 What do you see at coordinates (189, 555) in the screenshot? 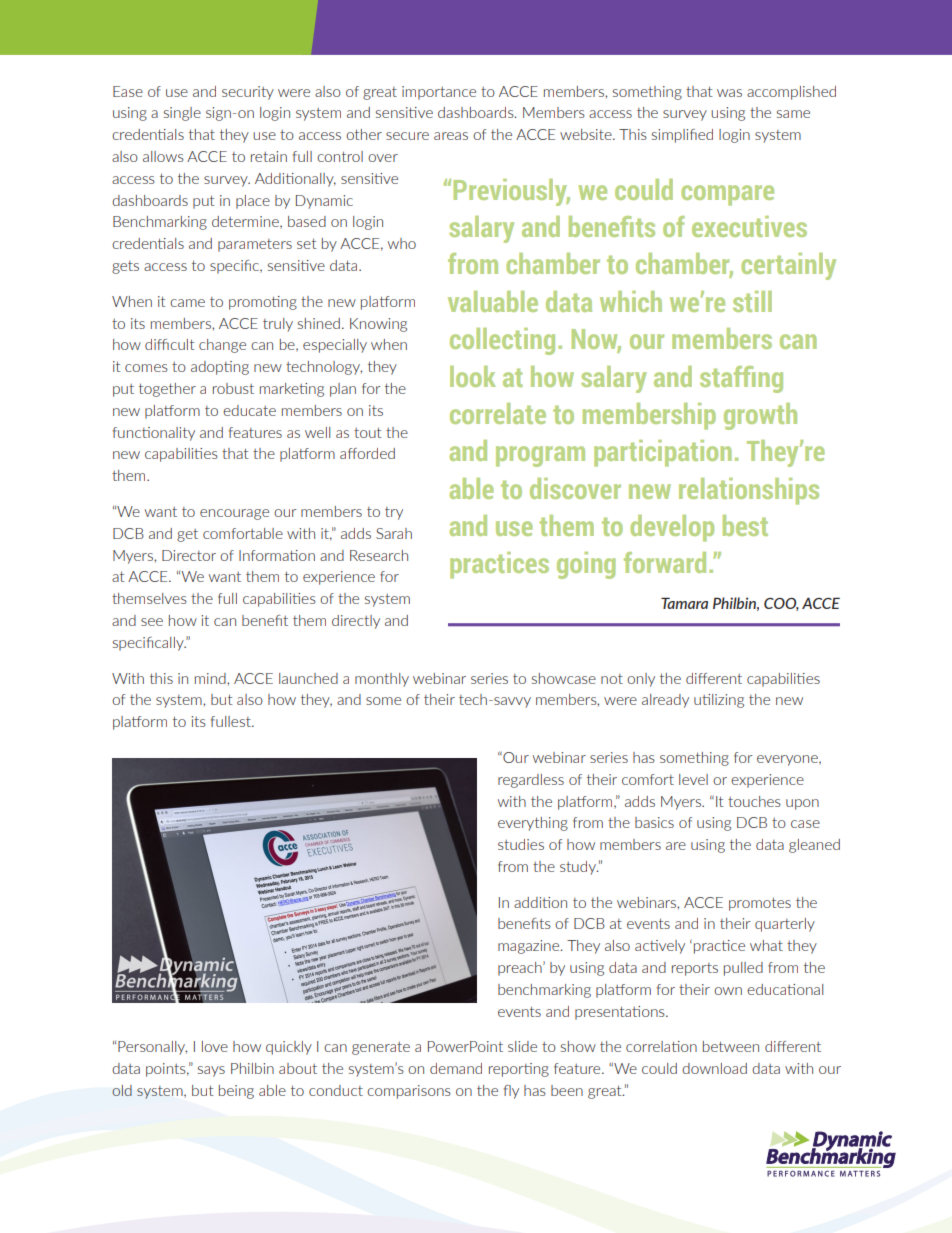
I see `Director` at bounding box center [189, 555].
